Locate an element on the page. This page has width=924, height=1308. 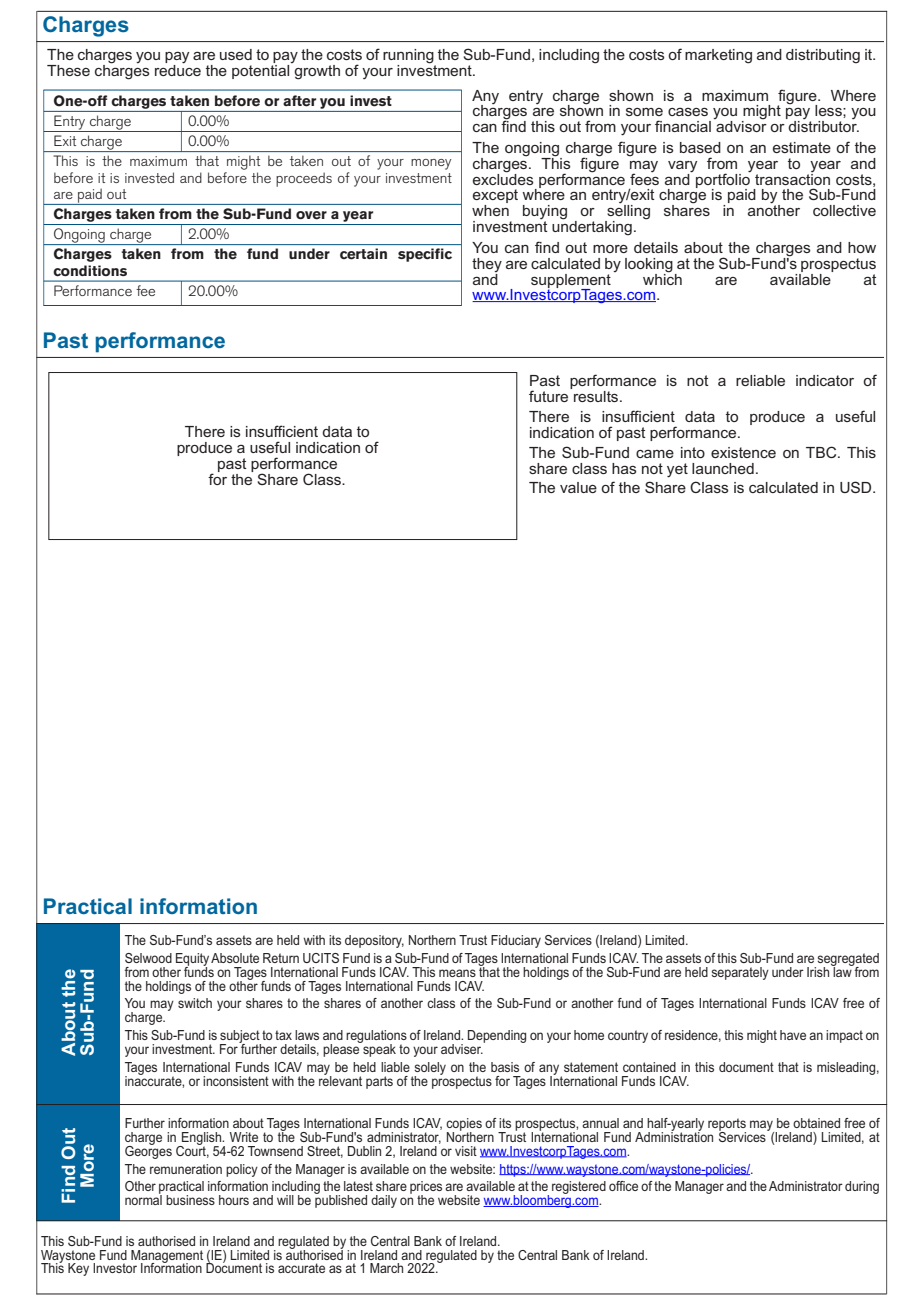
advisor is located at coordinates (741, 125).
